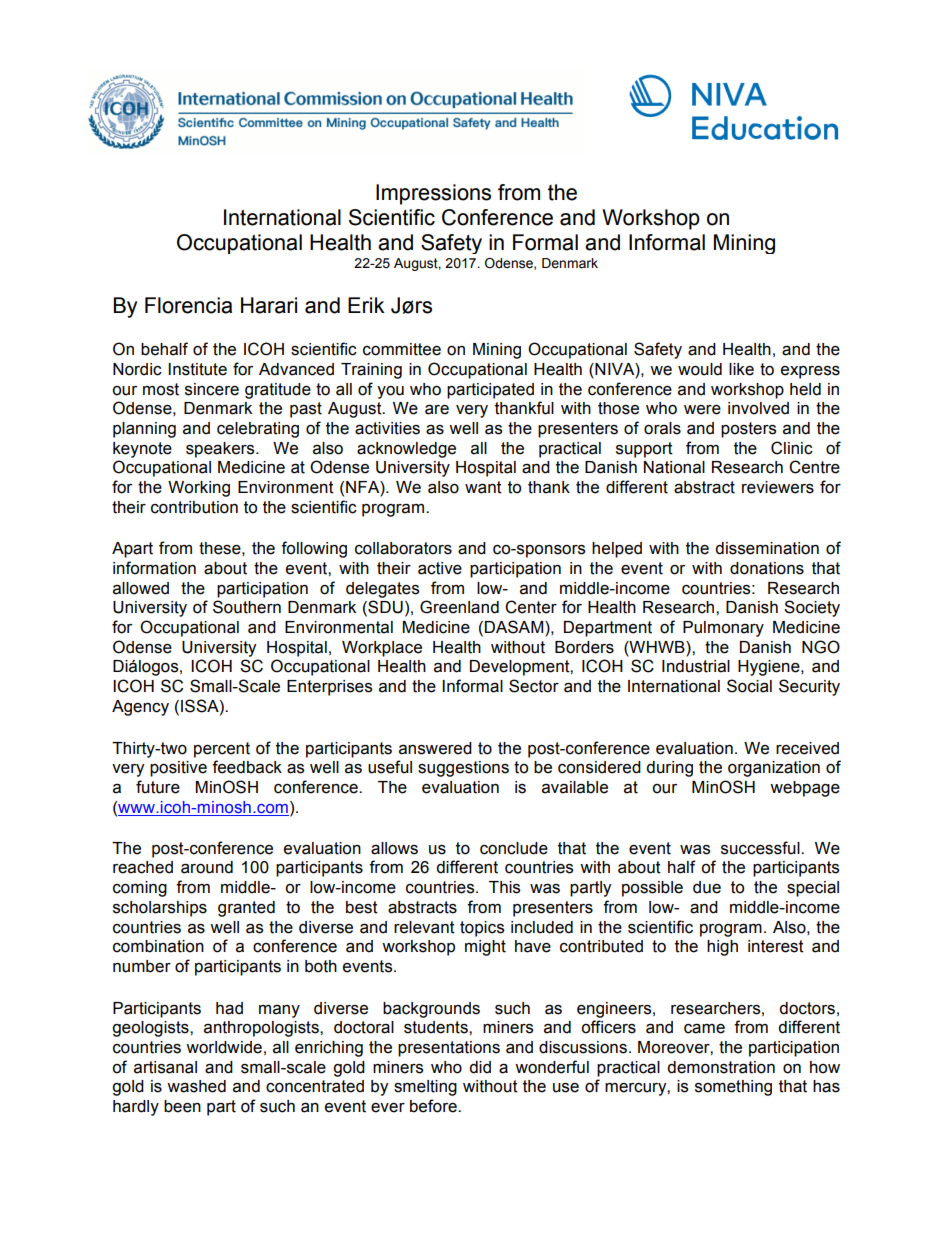 This screenshot has width=952, height=1233. I want to click on Impressions, so click(433, 194).
